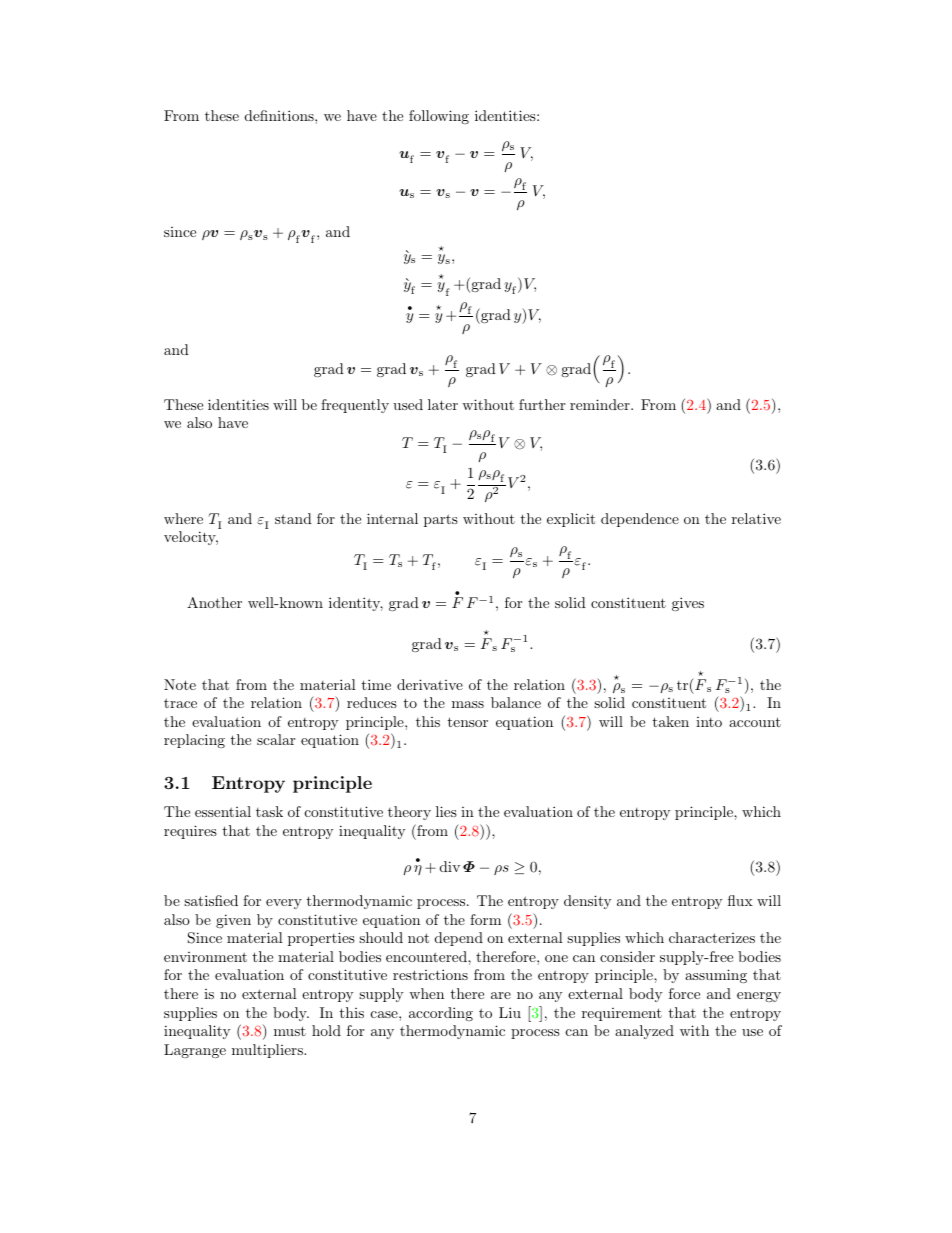 The image size is (952, 1233). What do you see at coordinates (443, 404) in the screenshot?
I see `later` at bounding box center [443, 404].
